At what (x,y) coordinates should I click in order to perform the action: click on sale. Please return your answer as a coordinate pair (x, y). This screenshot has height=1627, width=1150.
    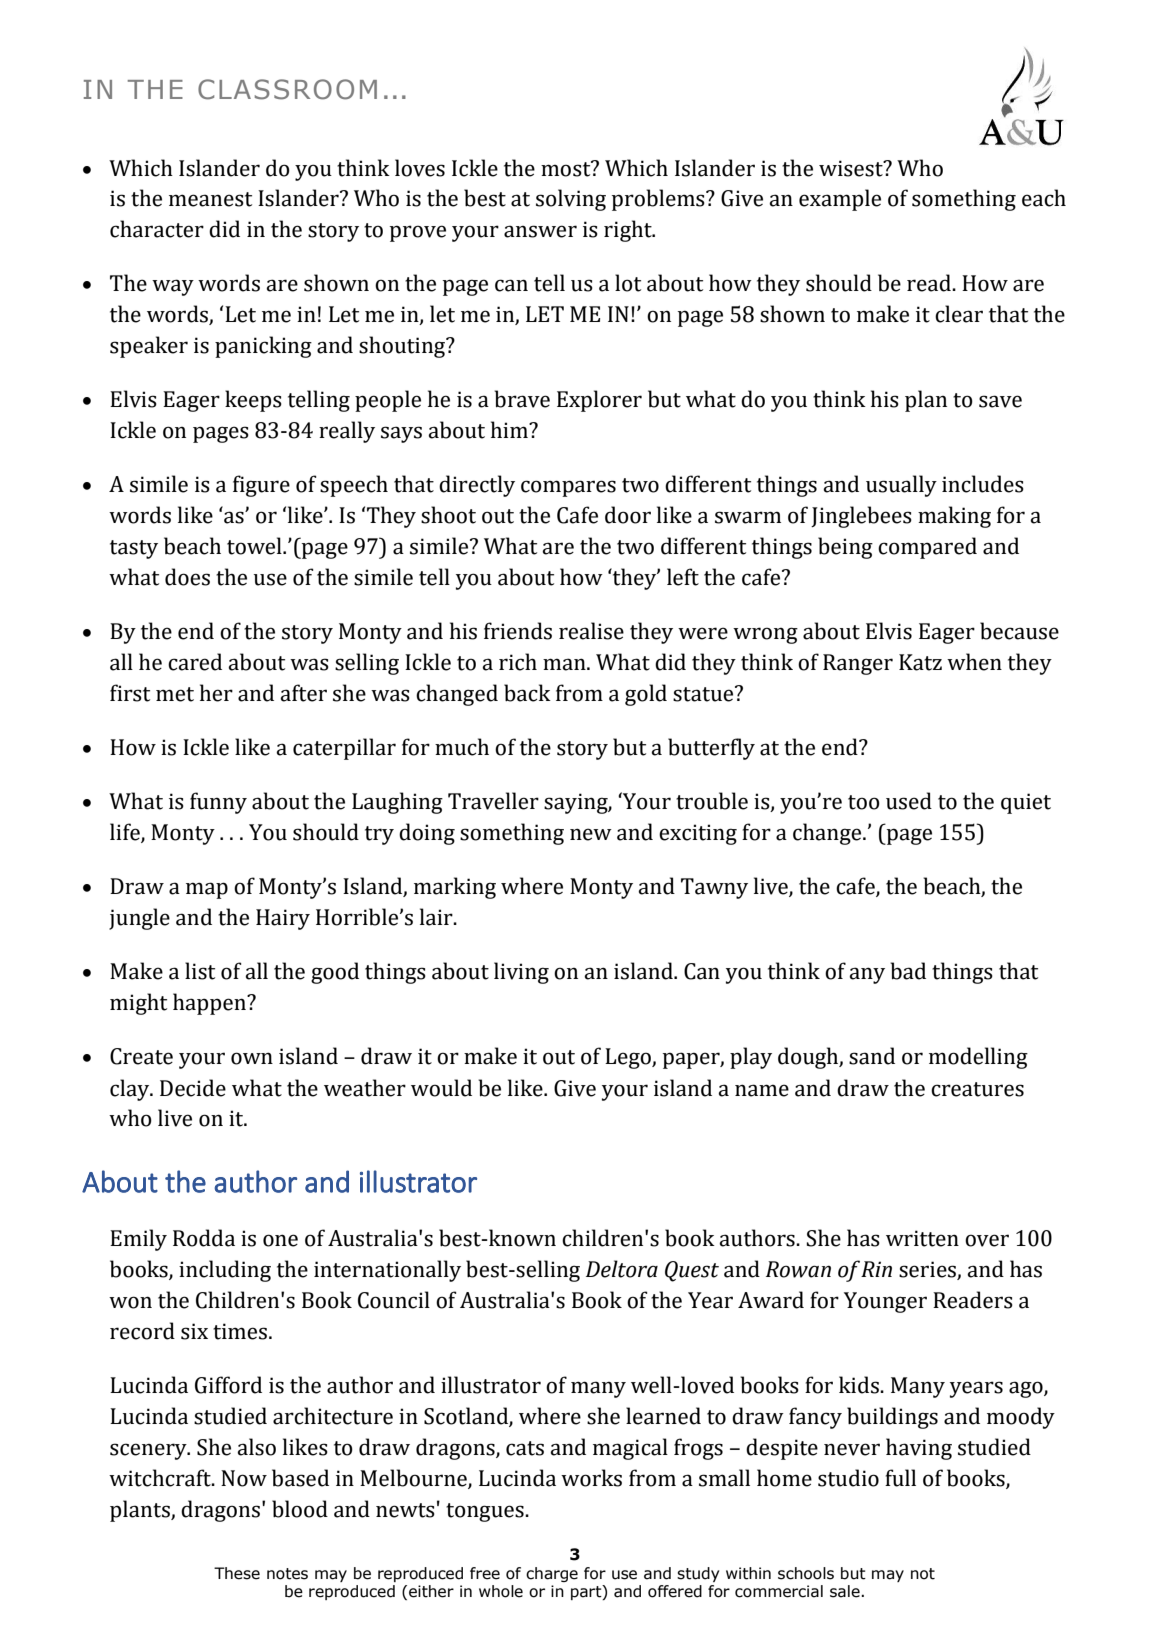
    Looking at the image, I should click on (846, 1591).
